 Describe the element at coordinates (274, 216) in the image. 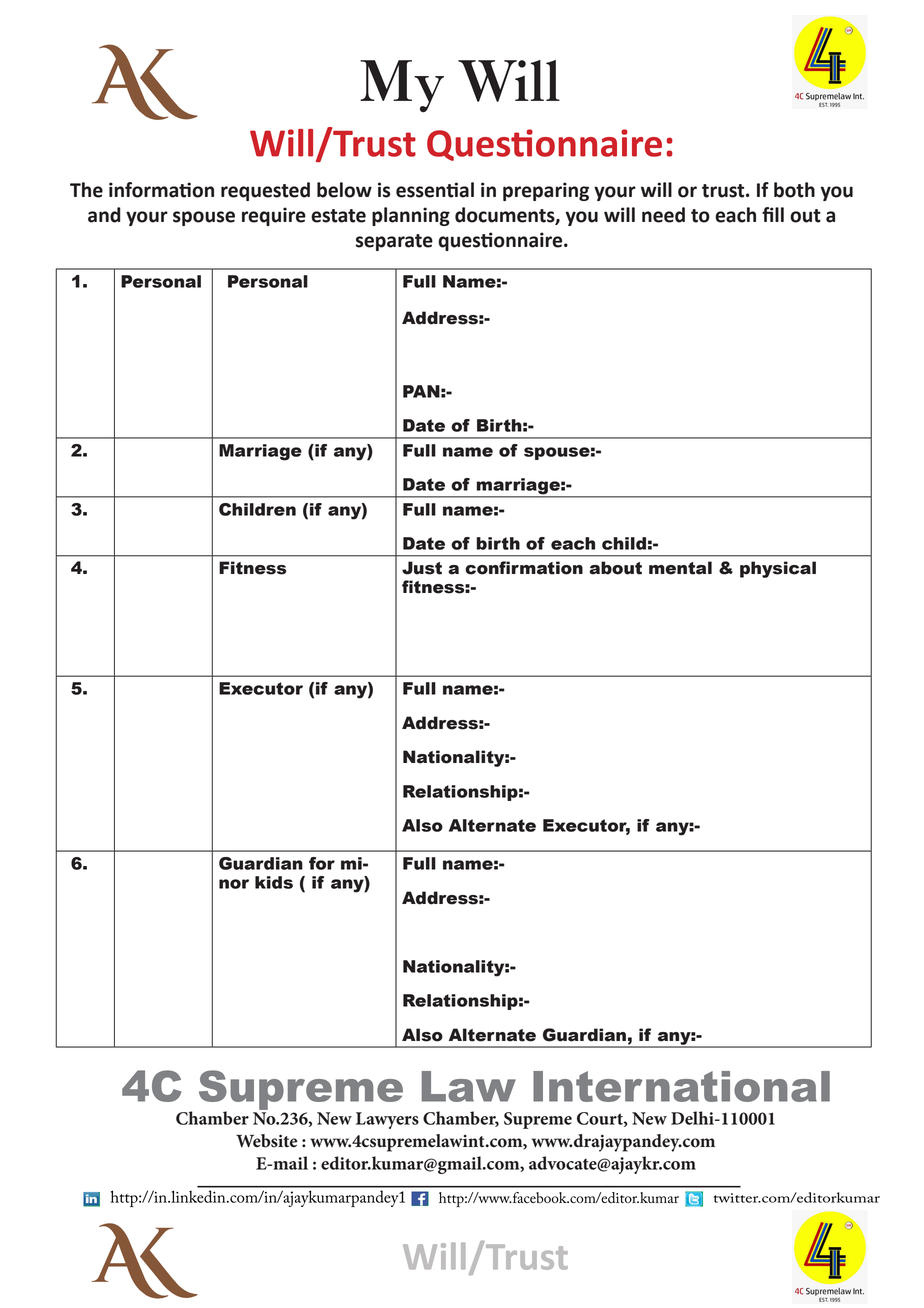

I see `require` at that location.
